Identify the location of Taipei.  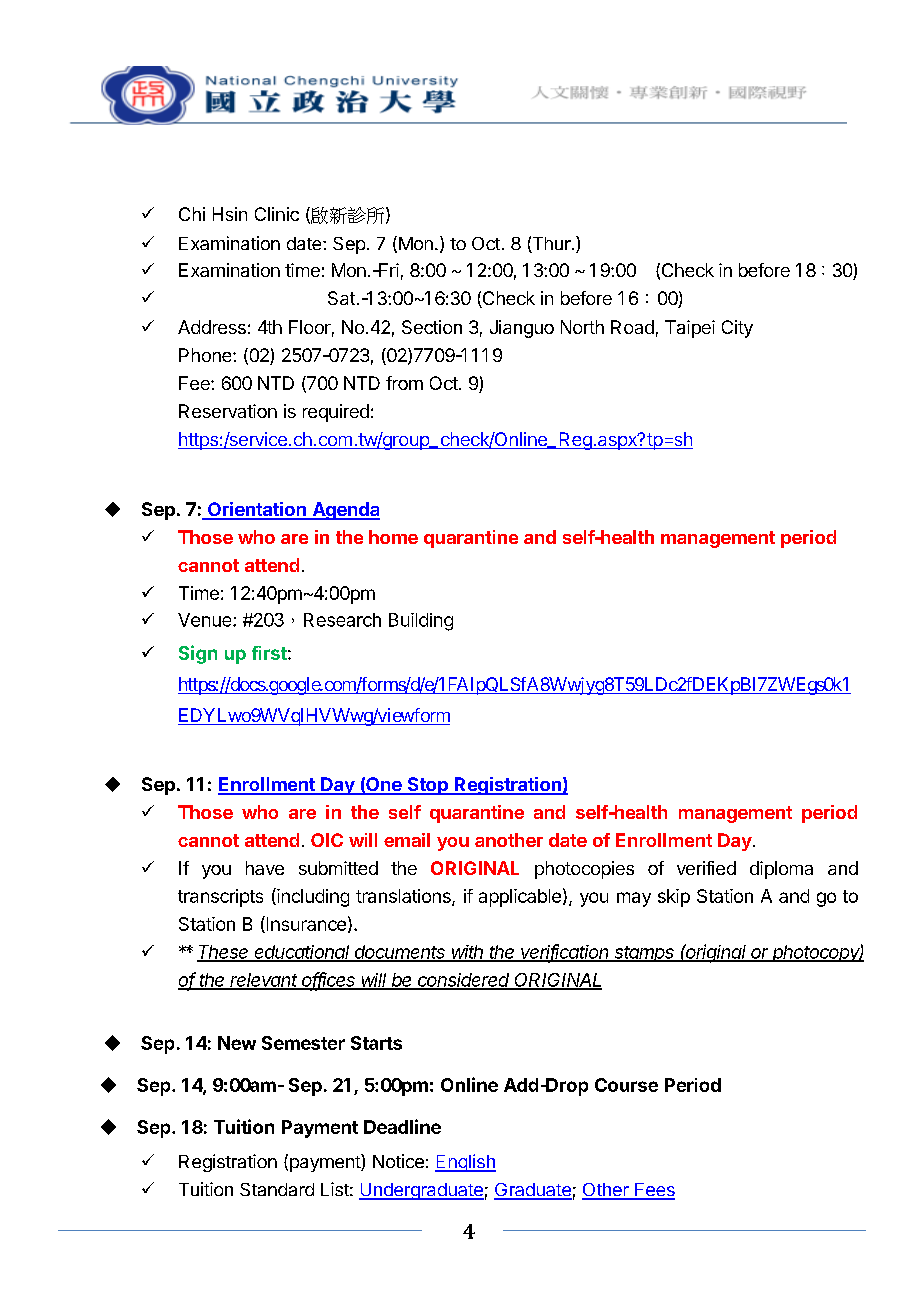
(690, 329).
